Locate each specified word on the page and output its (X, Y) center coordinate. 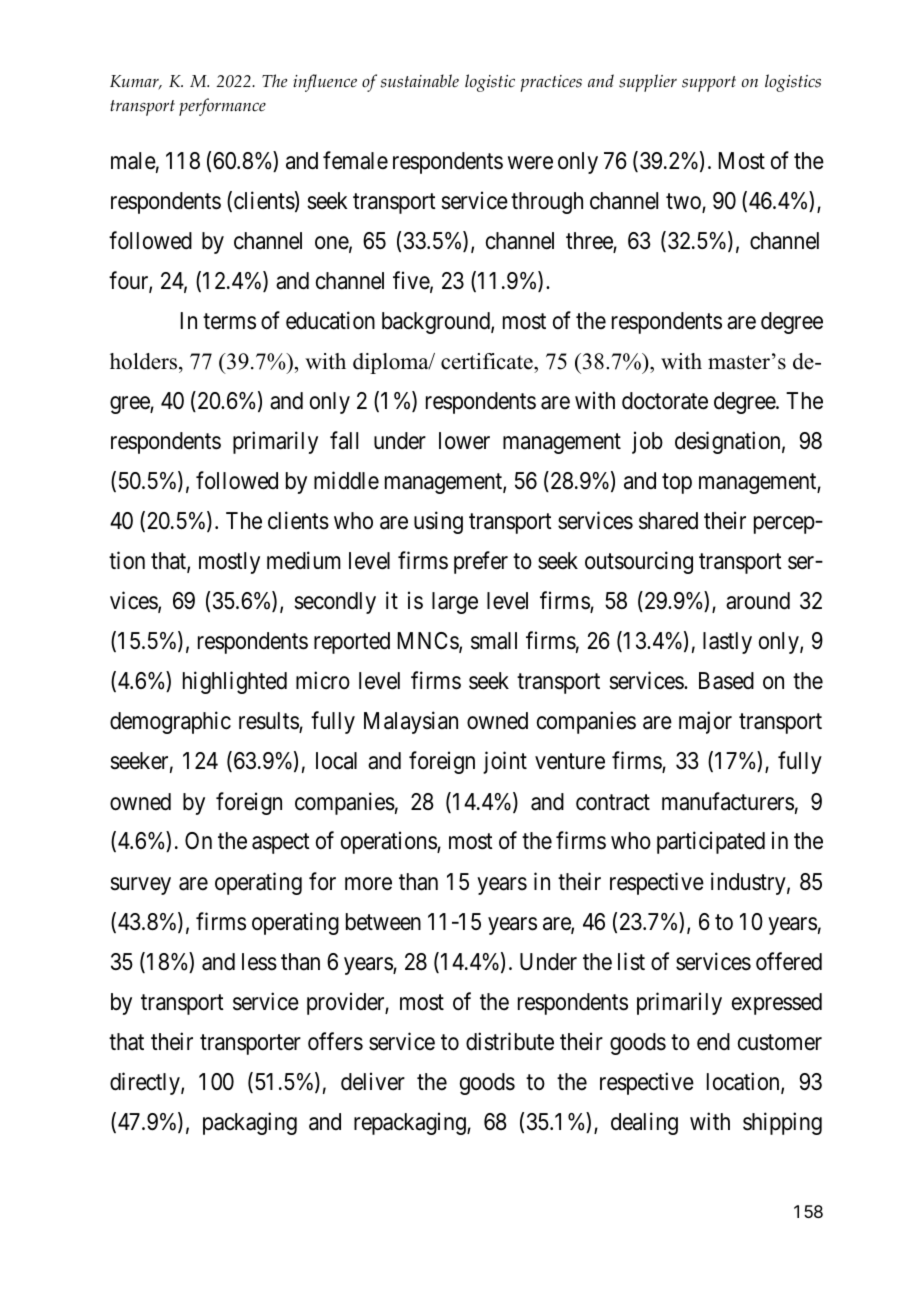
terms (229, 322)
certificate (488, 361)
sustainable (419, 81)
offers (335, 1041)
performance (222, 107)
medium (304, 560)
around (758, 601)
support (709, 84)
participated (711, 843)
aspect (281, 844)
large (455, 603)
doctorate (665, 401)
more (368, 884)
